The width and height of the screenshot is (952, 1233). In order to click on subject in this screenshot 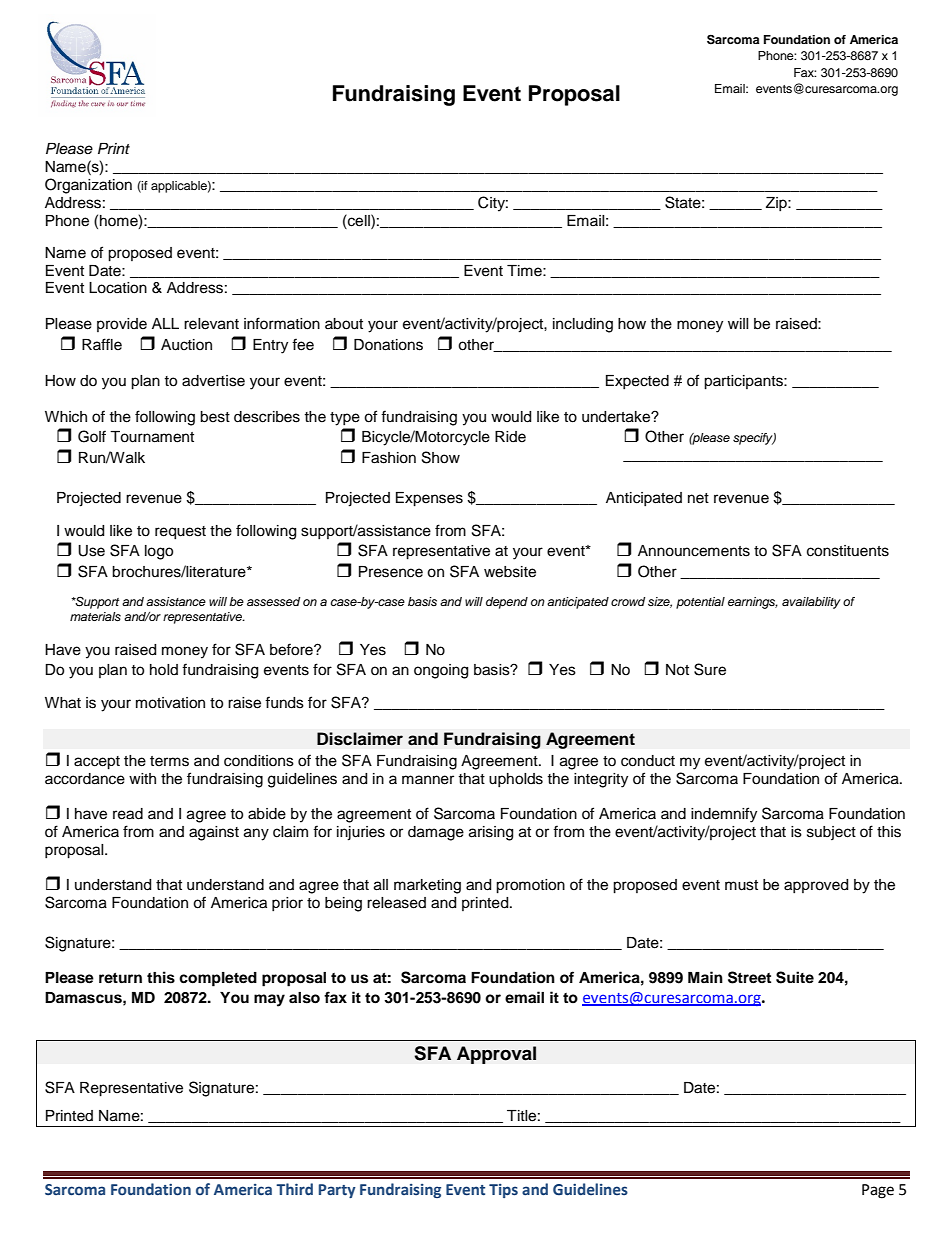, I will do `click(831, 833)`.
